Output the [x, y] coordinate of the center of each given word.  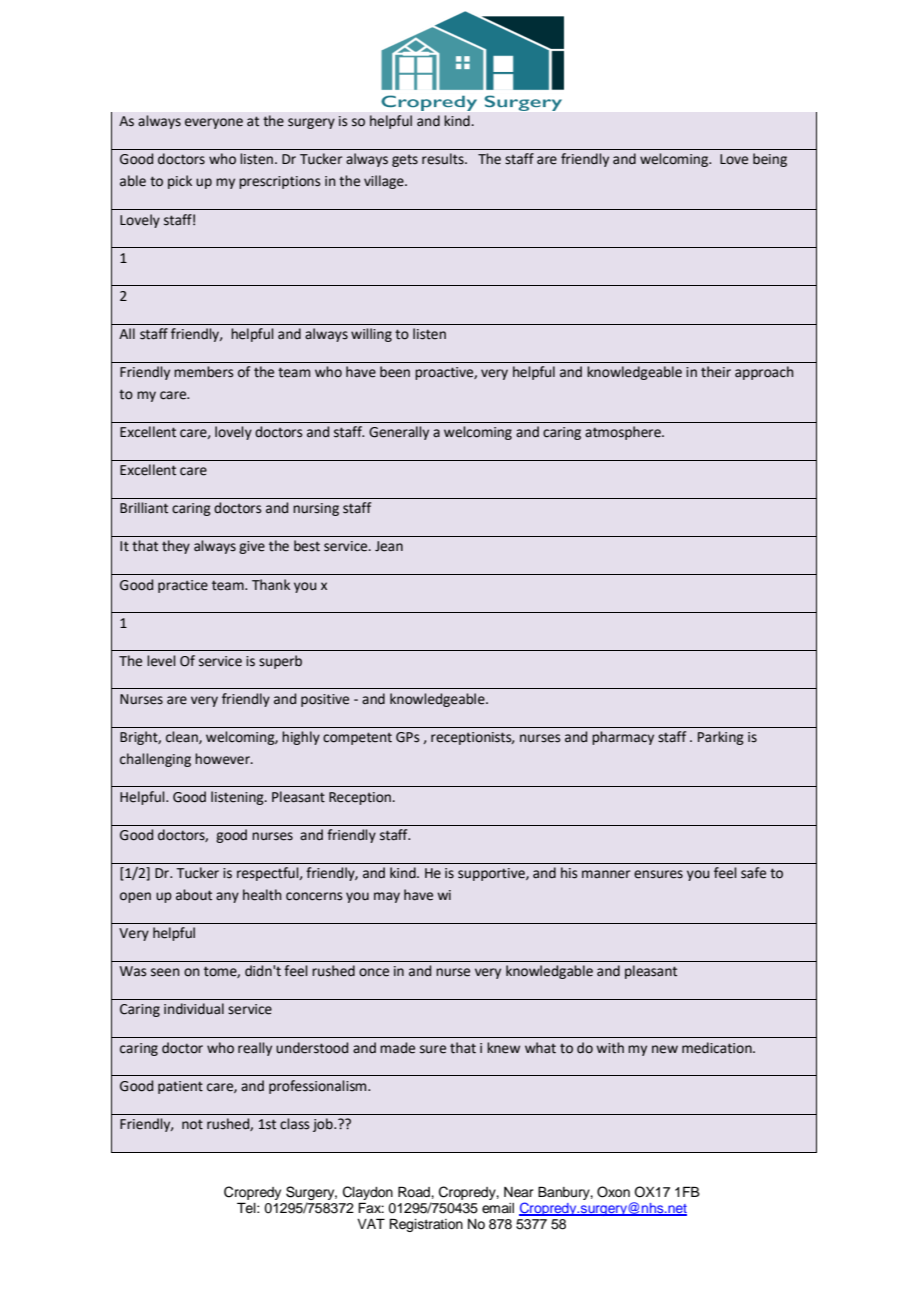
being [770, 160]
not [192, 1124]
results [444, 159]
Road [415, 1192]
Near [519, 1192]
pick [180, 182]
